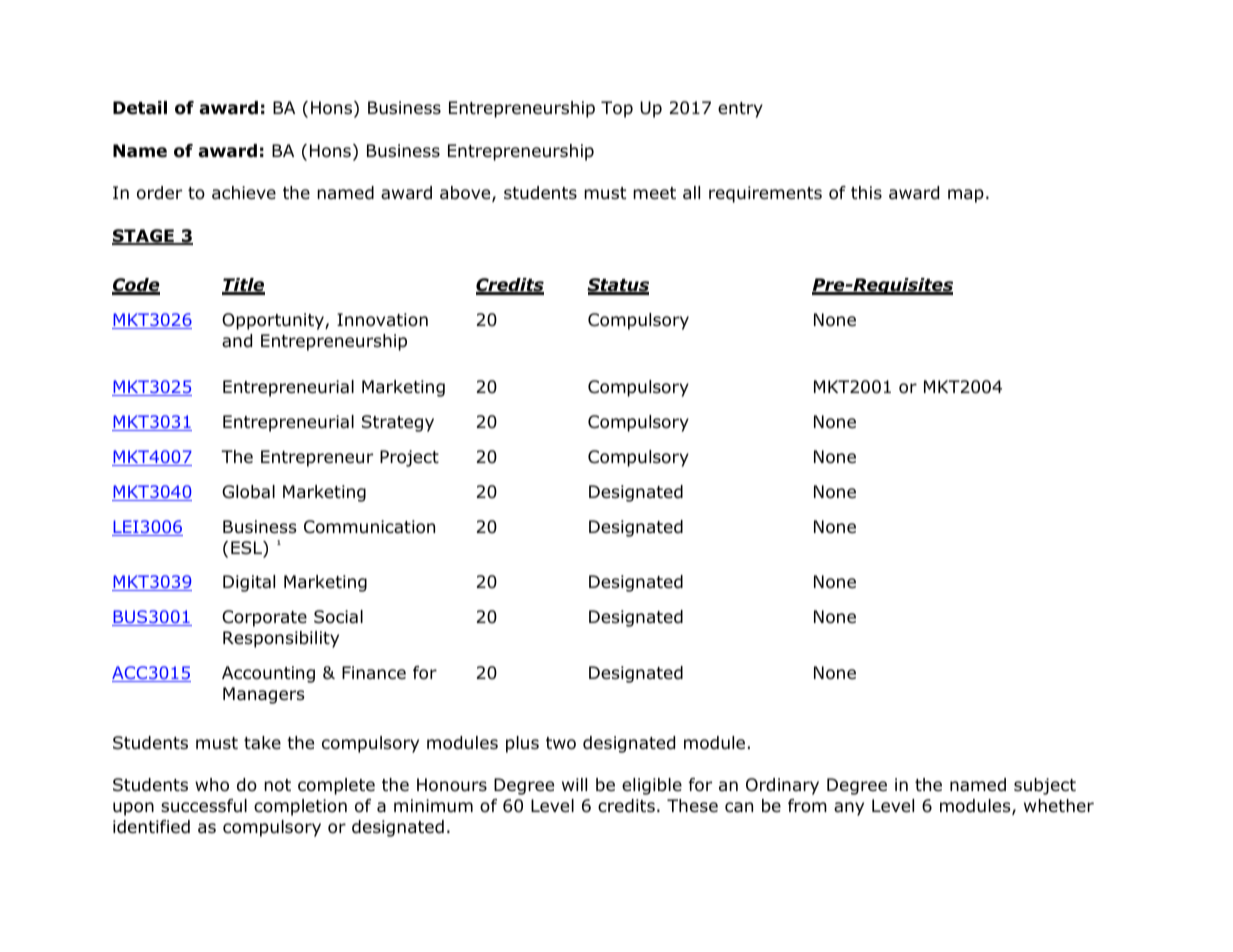  I want to click on Status, so click(618, 286).
